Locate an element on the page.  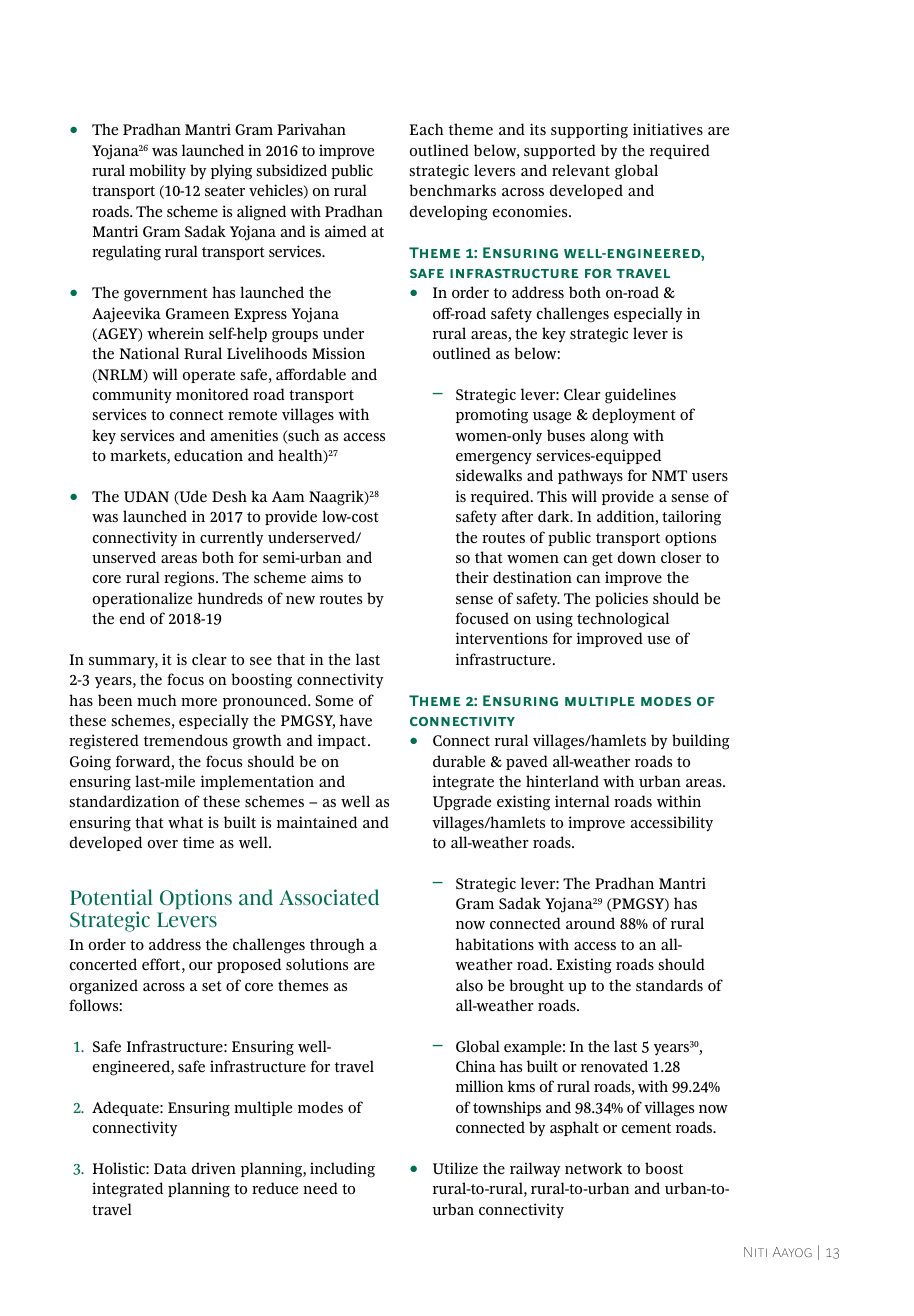
Data is located at coordinates (170, 1168).
